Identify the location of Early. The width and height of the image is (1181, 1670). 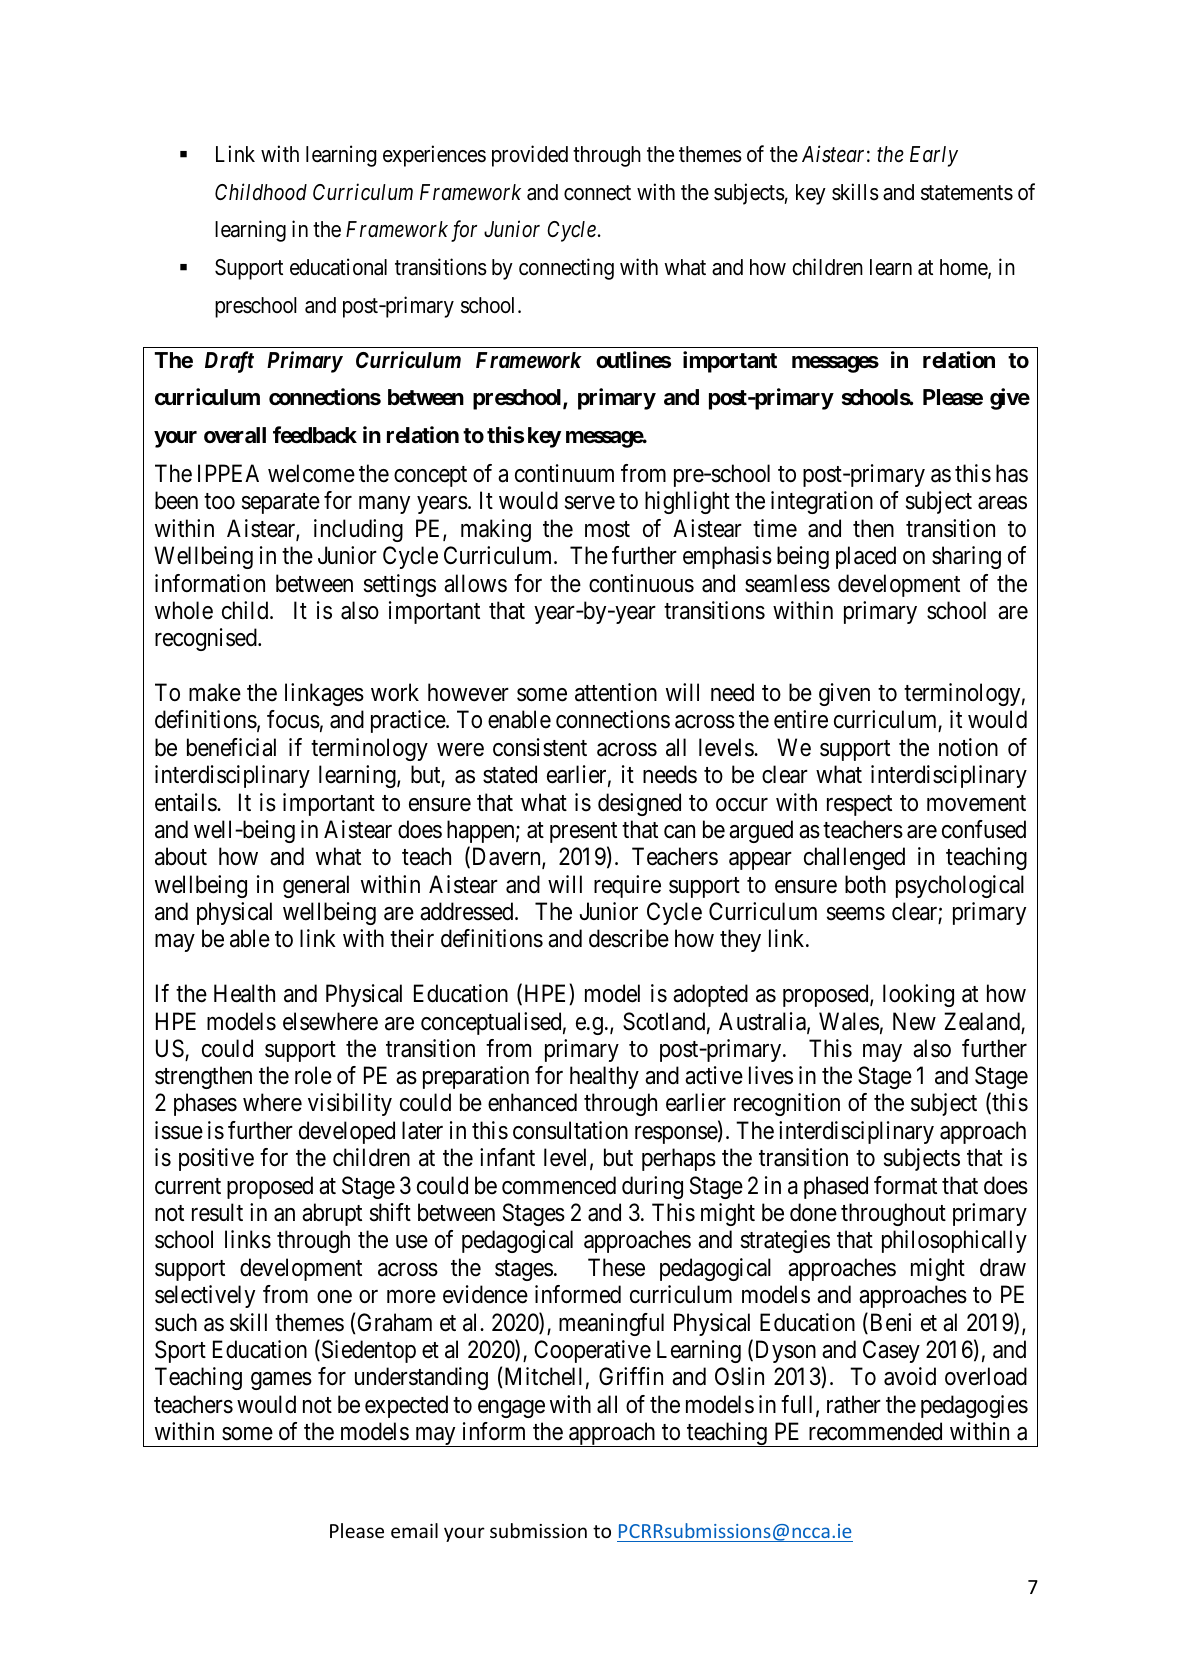
(934, 156).
